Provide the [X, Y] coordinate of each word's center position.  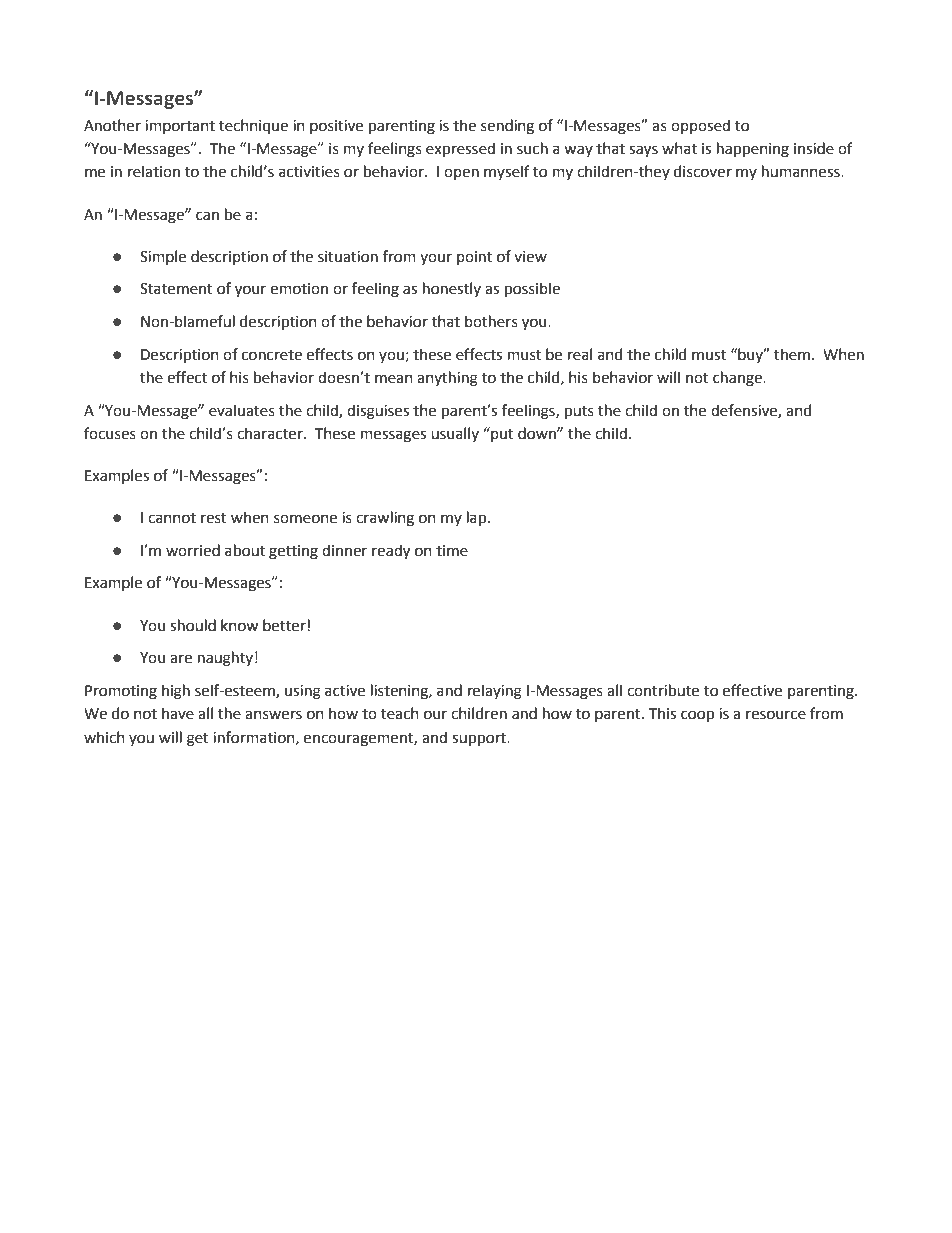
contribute [663, 690]
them [792, 354]
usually [455, 434]
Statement [176, 289]
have [178, 713]
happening [753, 150]
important [180, 127]
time [452, 551]
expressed [460, 149]
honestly [452, 289]
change [738, 379]
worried [193, 550]
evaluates [242, 410]
